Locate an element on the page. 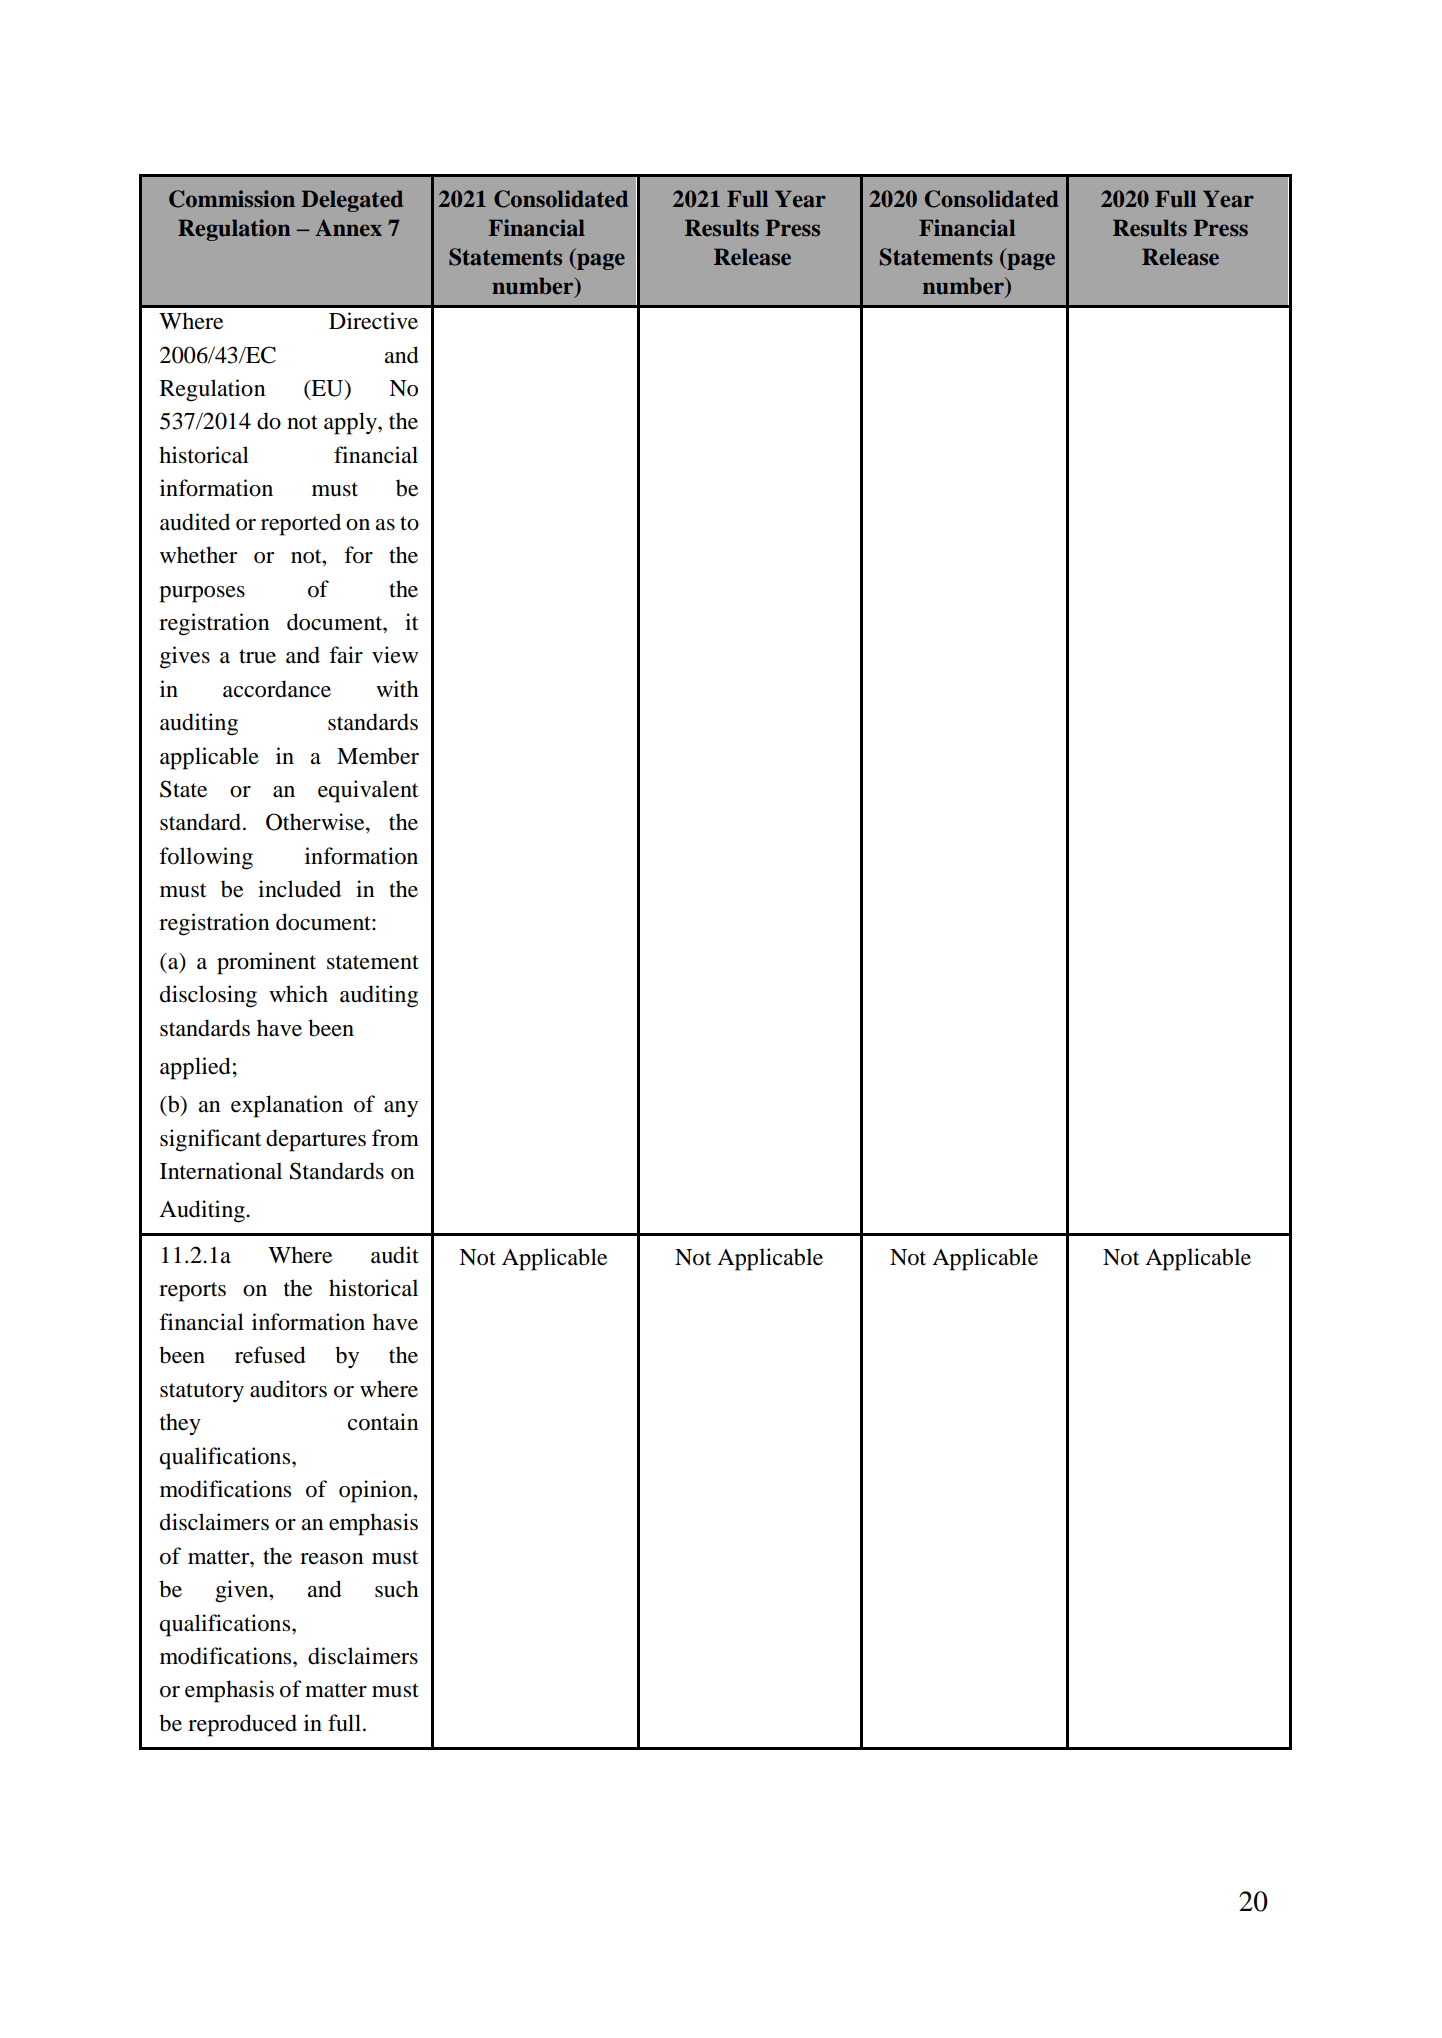 The width and height of the image is (1442, 2038). Directive is located at coordinates (373, 321).
